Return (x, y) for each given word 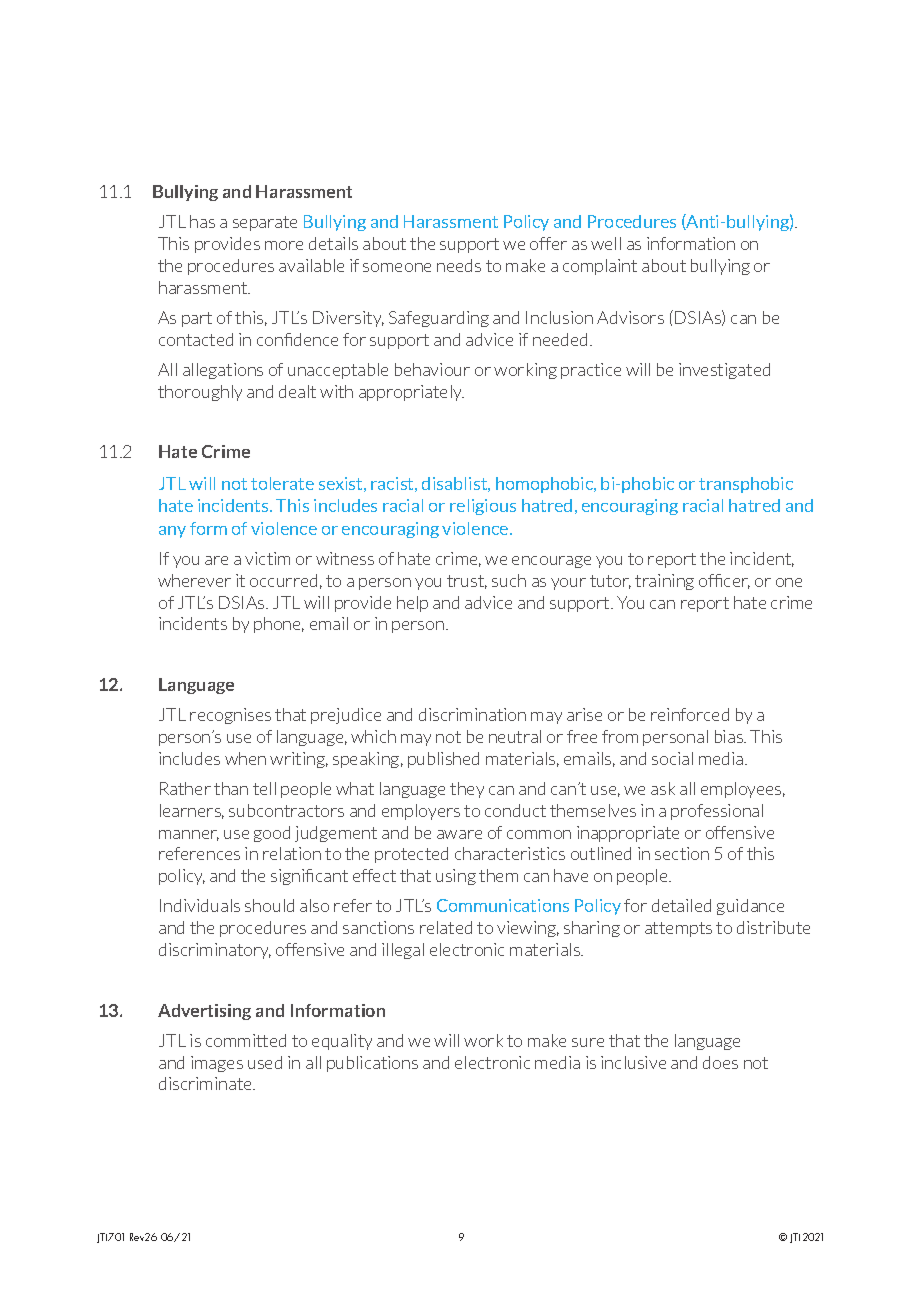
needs (459, 265)
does (720, 1062)
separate (265, 223)
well (606, 243)
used (265, 1062)
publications (372, 1064)
